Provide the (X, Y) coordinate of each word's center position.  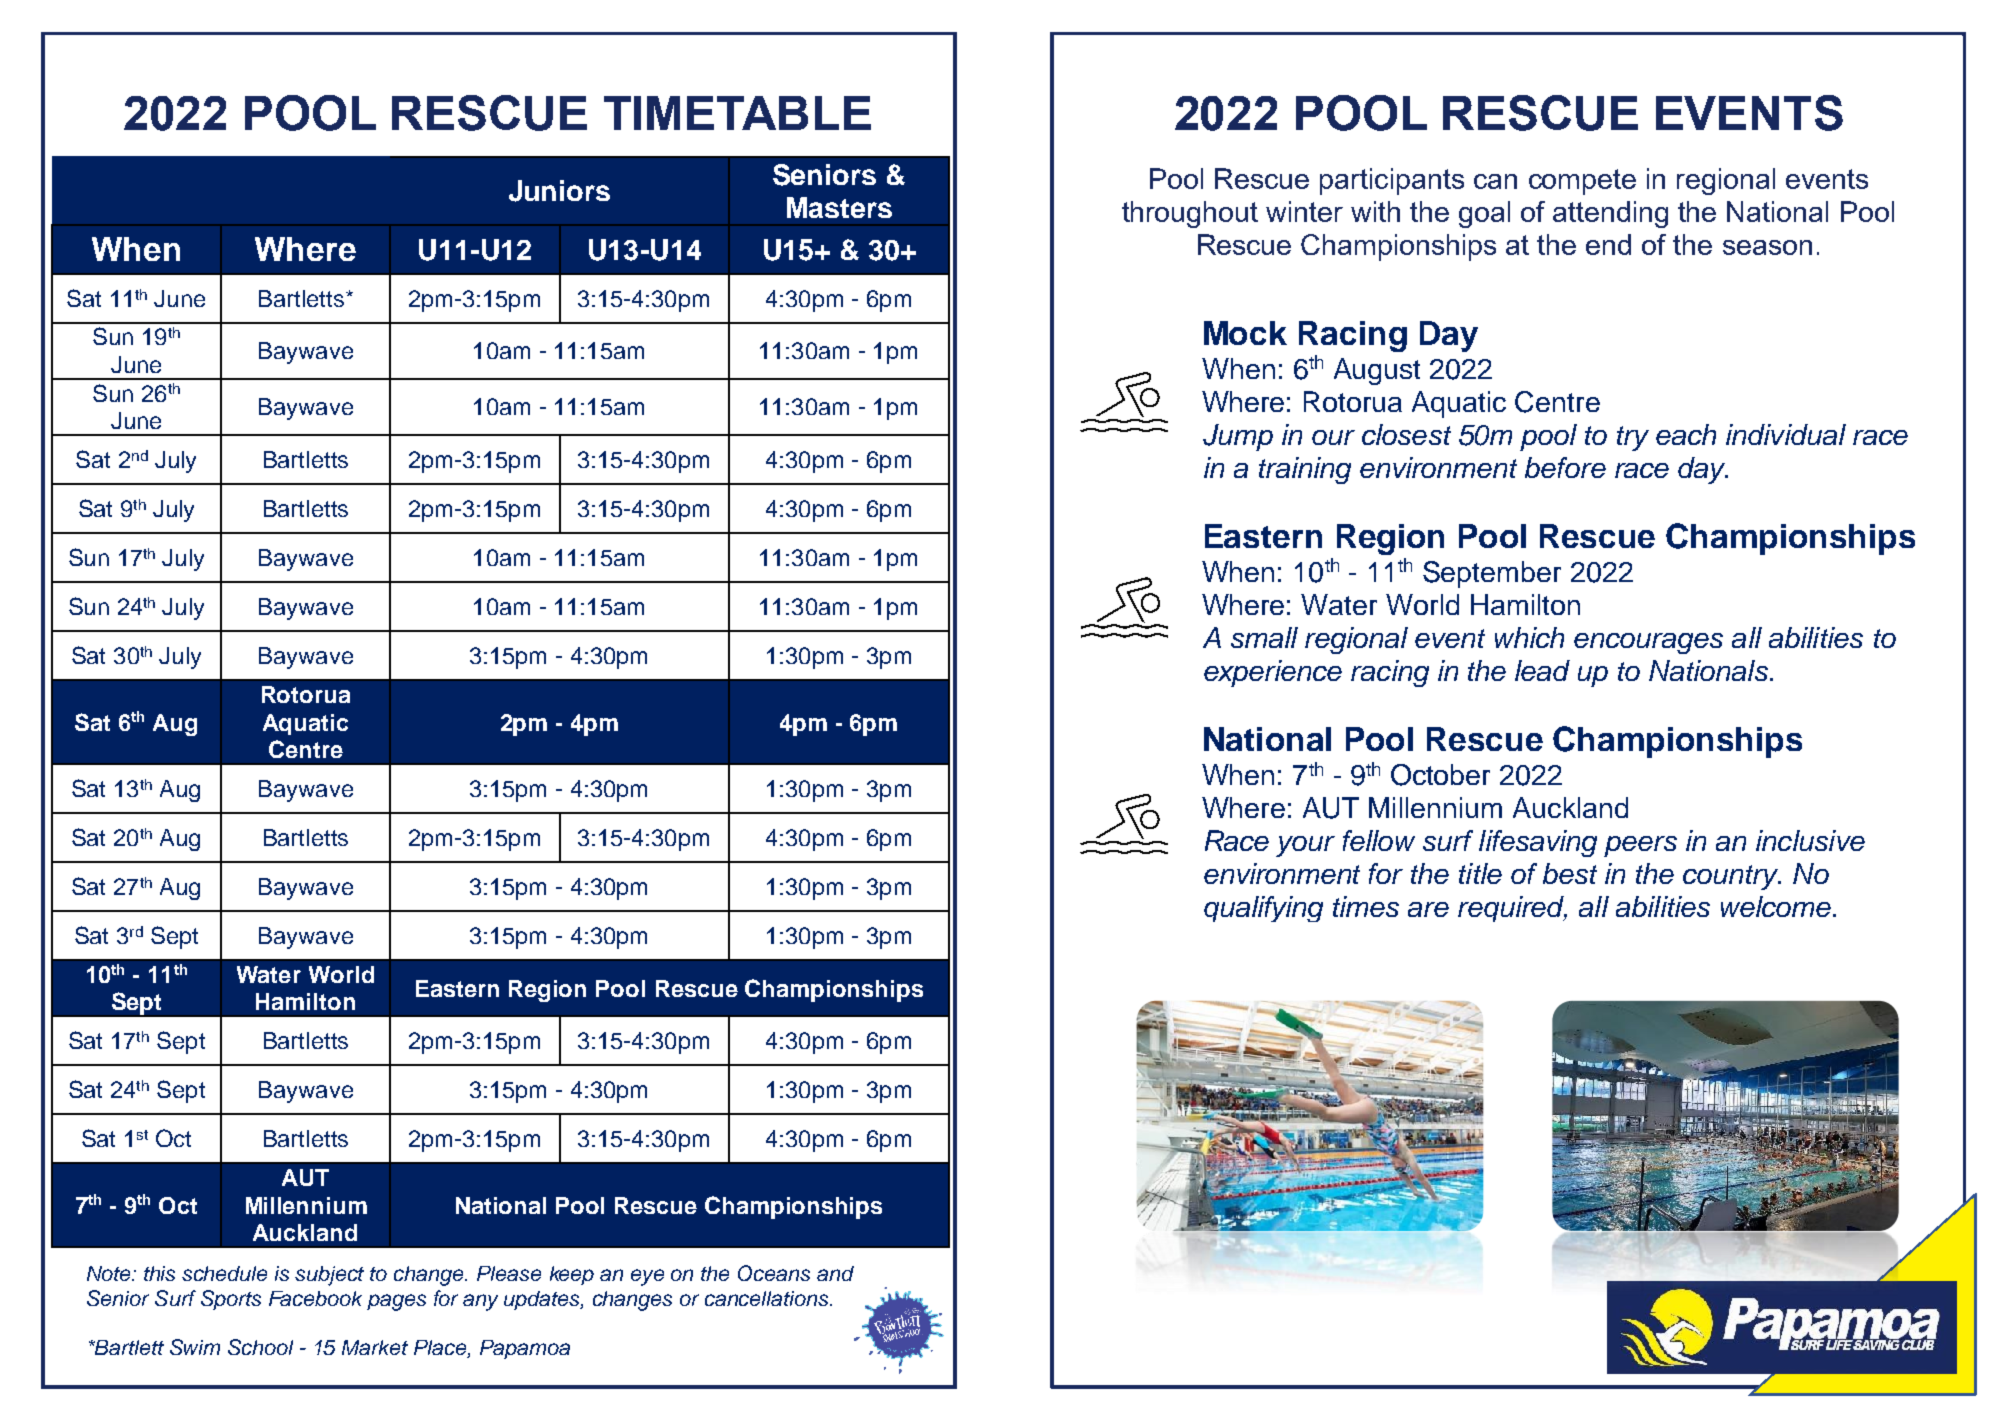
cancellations (768, 1298)
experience (1273, 673)
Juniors (559, 191)
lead (1542, 670)
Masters (839, 207)
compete (1582, 182)
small (1264, 637)
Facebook (315, 1298)
